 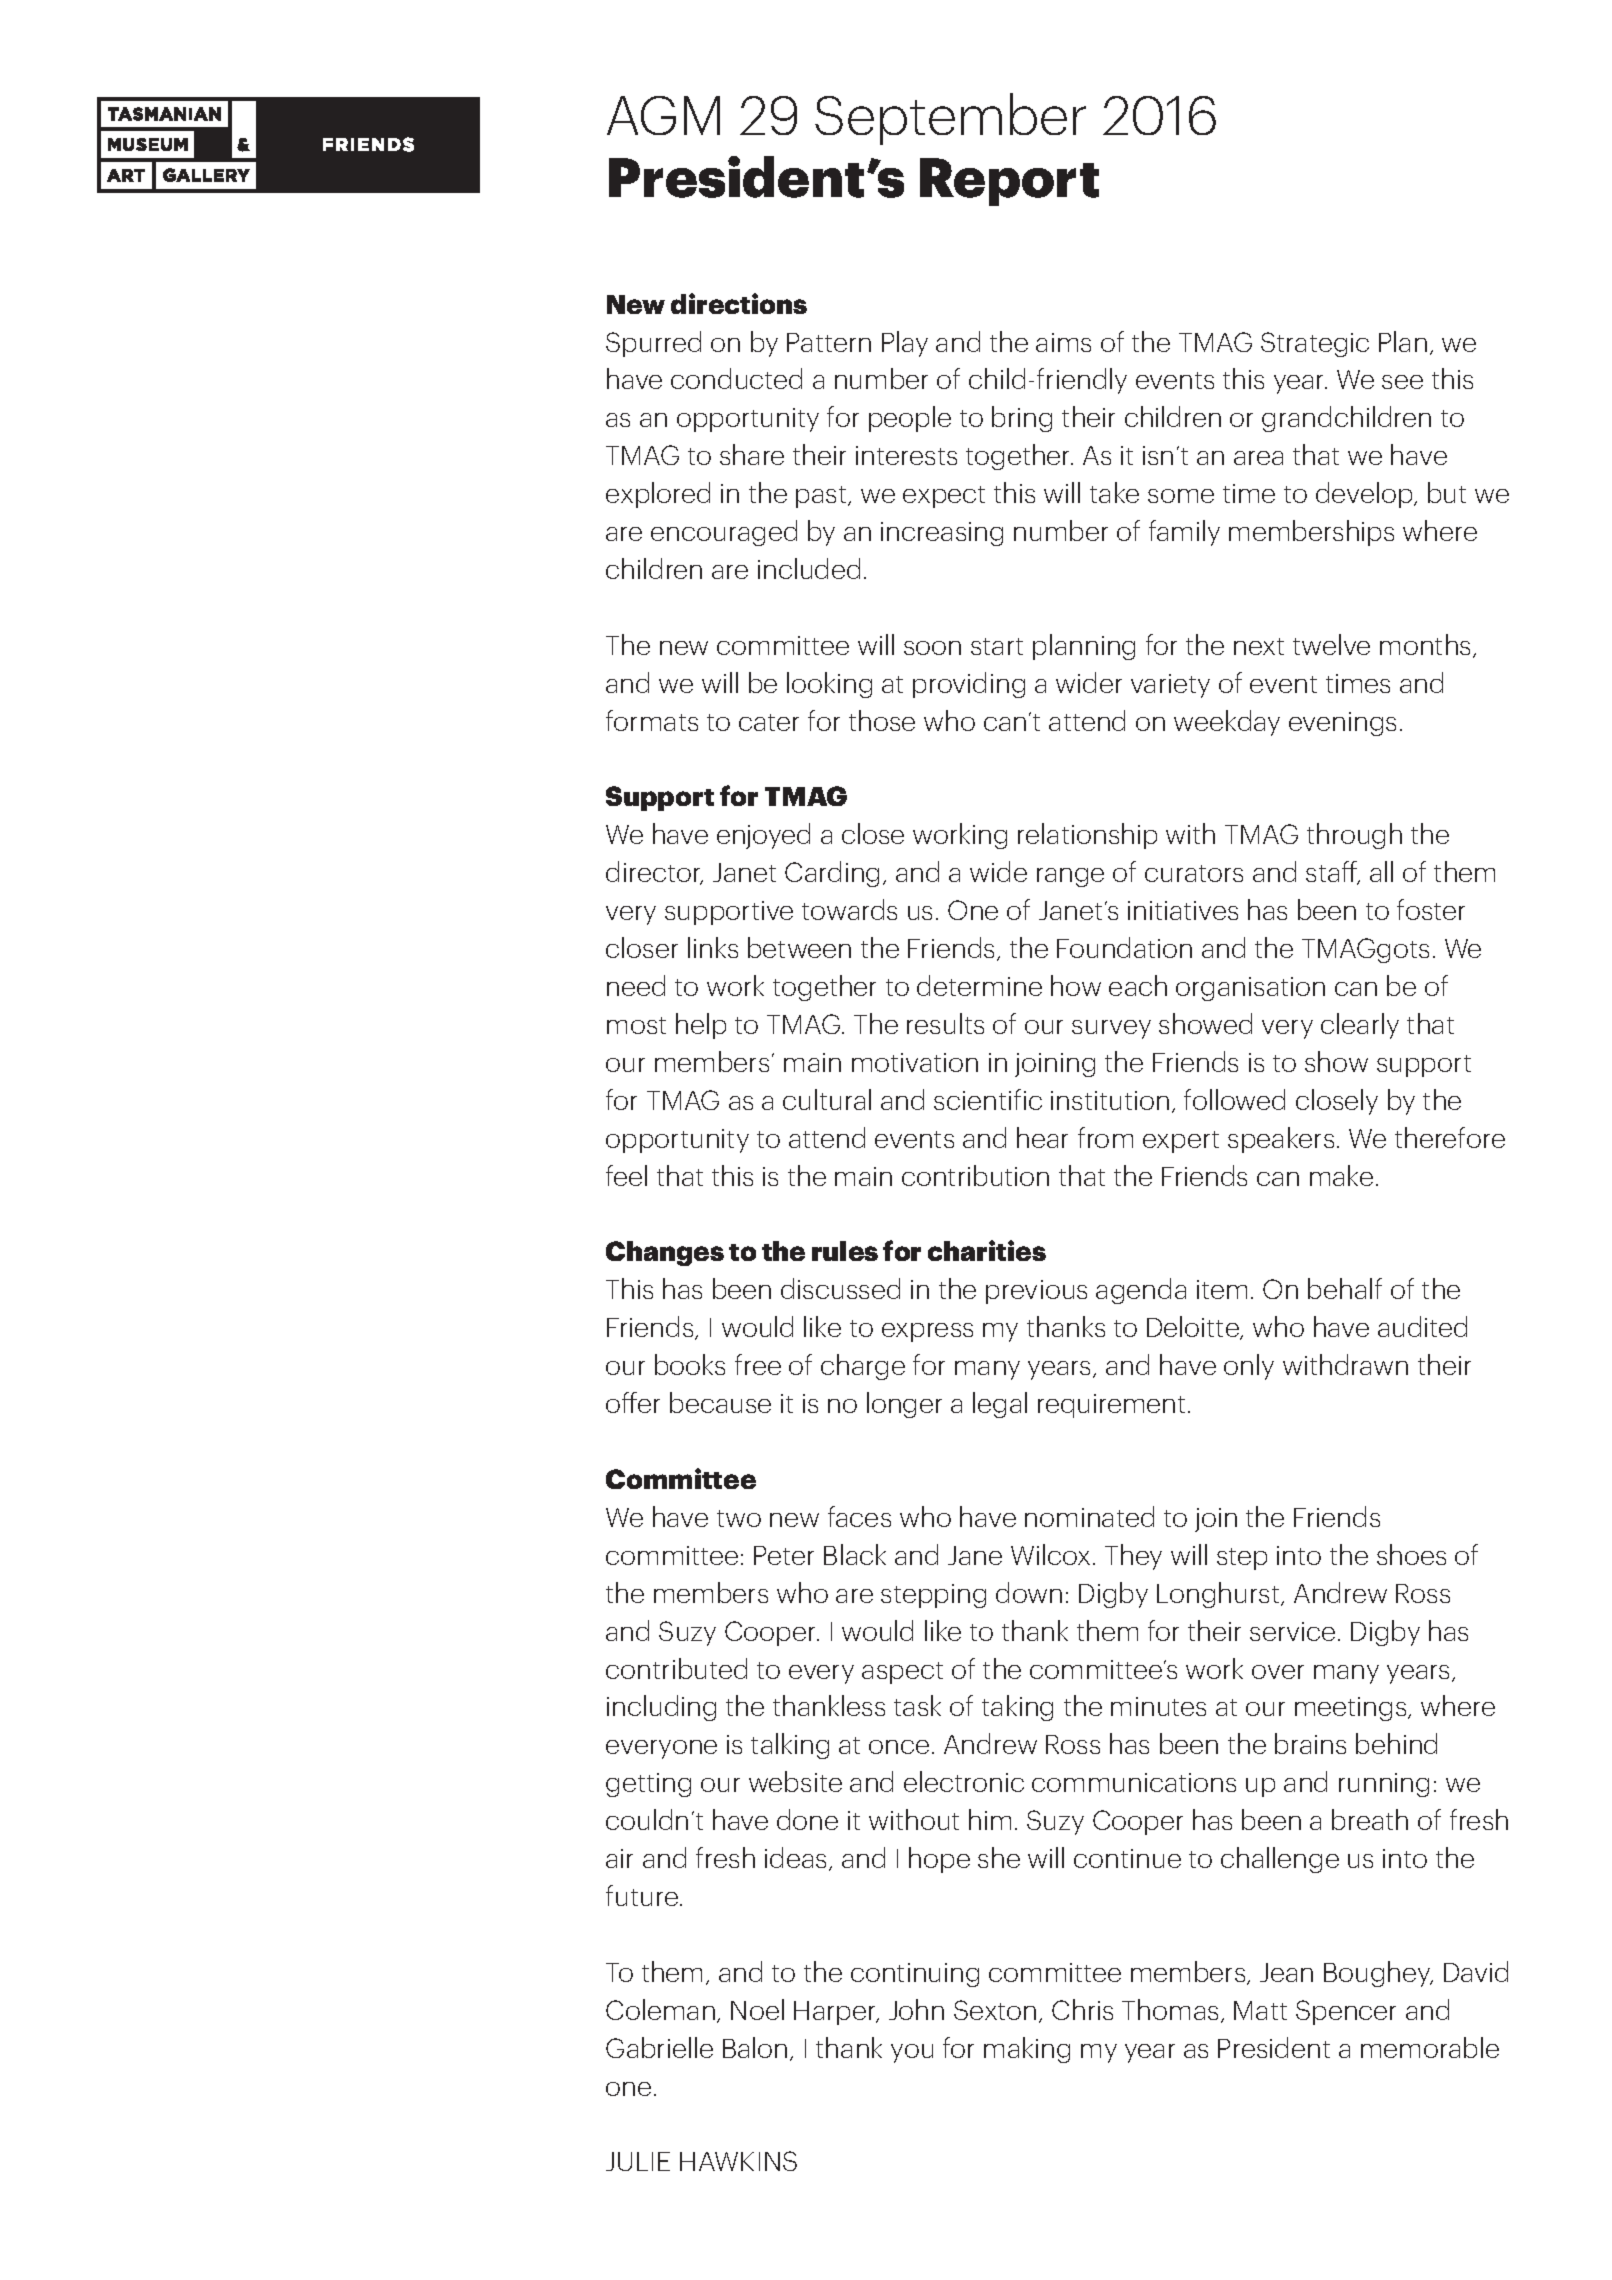 What do you see at coordinates (1027, 2050) in the image?
I see `making` at bounding box center [1027, 2050].
